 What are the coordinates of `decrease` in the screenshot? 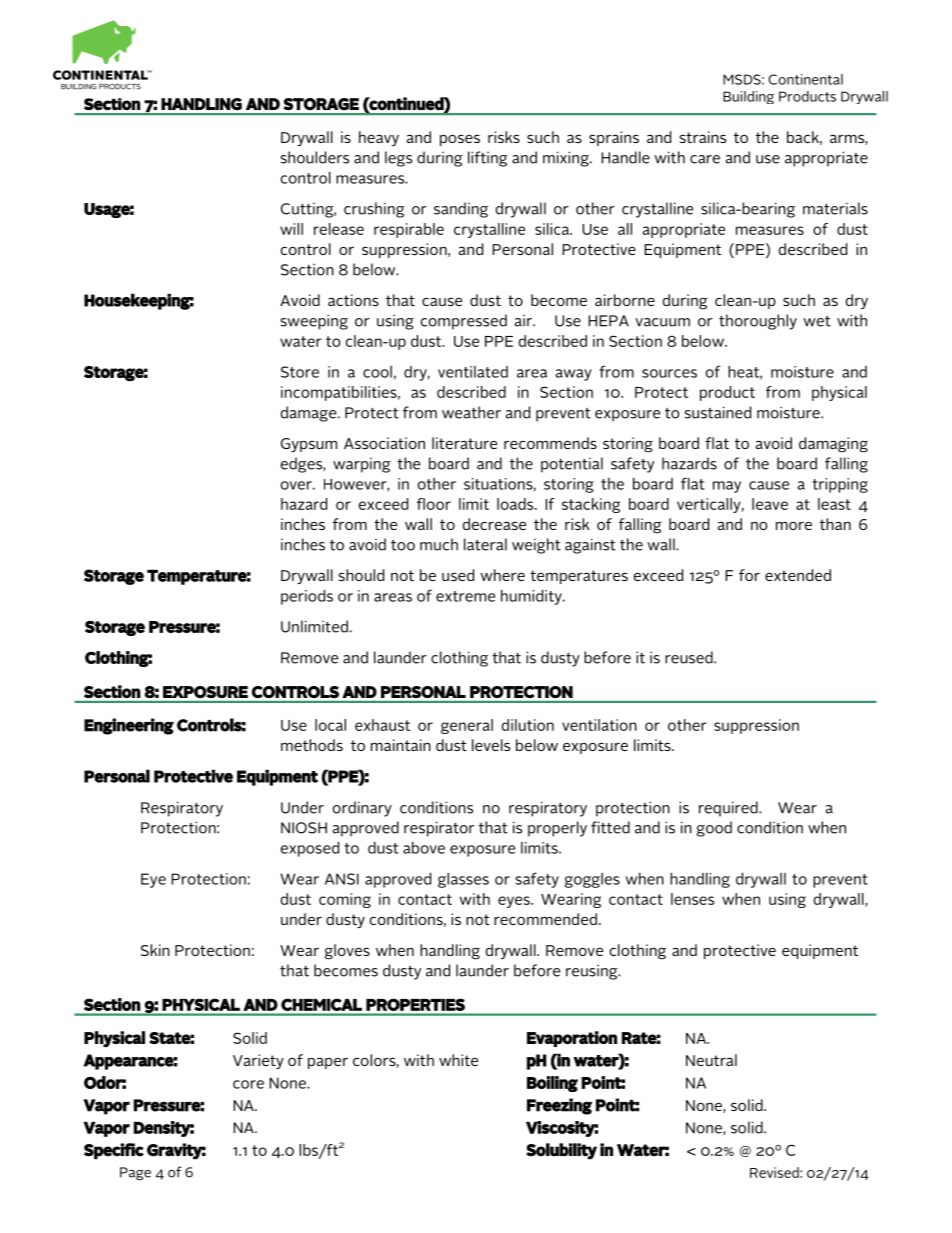 It's located at (494, 524).
